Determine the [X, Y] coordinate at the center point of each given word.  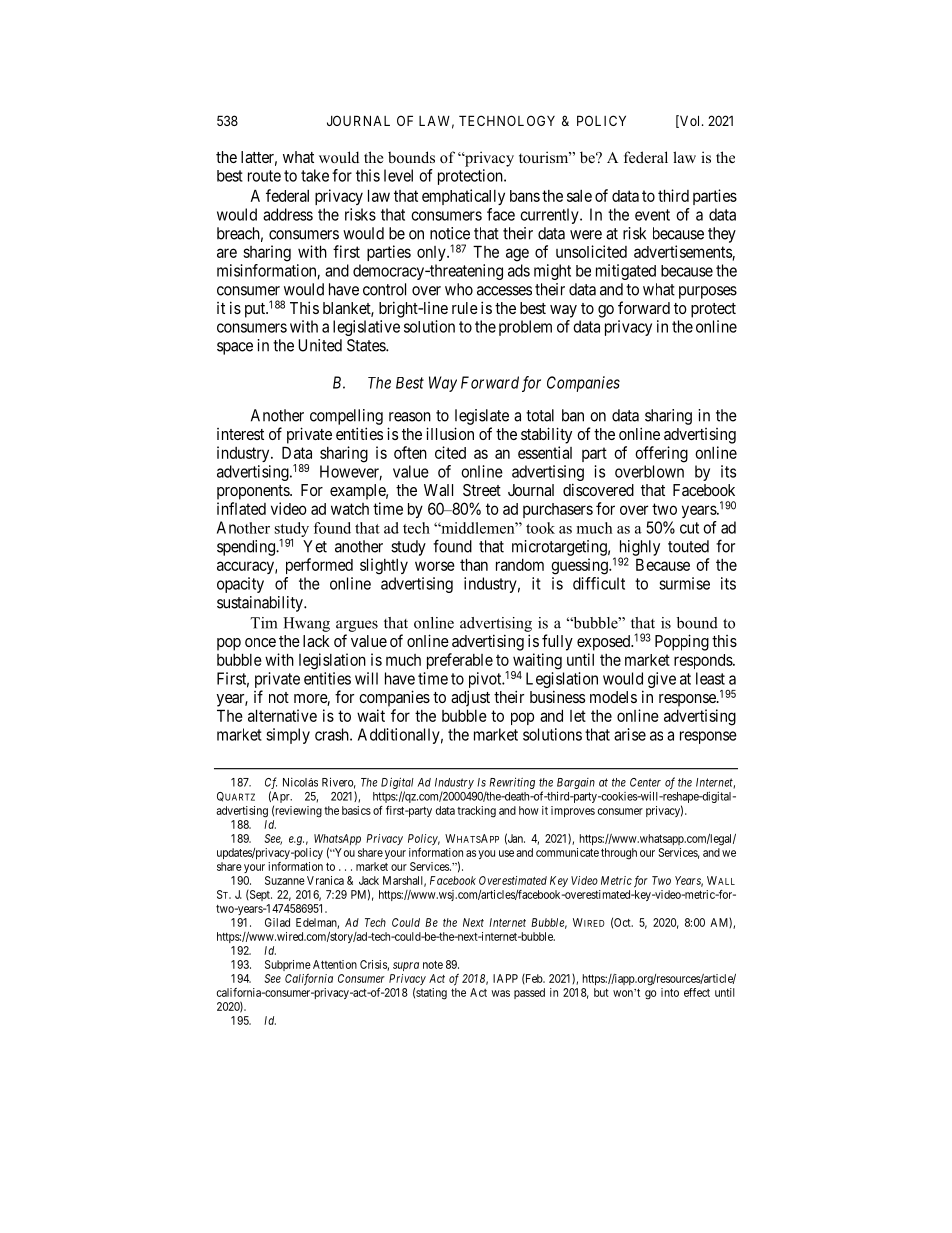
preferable [460, 661]
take [315, 175]
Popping [682, 642]
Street [482, 490]
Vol [690, 121]
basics [356, 810]
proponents [254, 492]
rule [465, 308]
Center [645, 782]
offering [661, 454]
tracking [476, 812]
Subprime [288, 965]
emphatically [463, 197]
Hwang [306, 624]
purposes [708, 292]
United [320, 345]
